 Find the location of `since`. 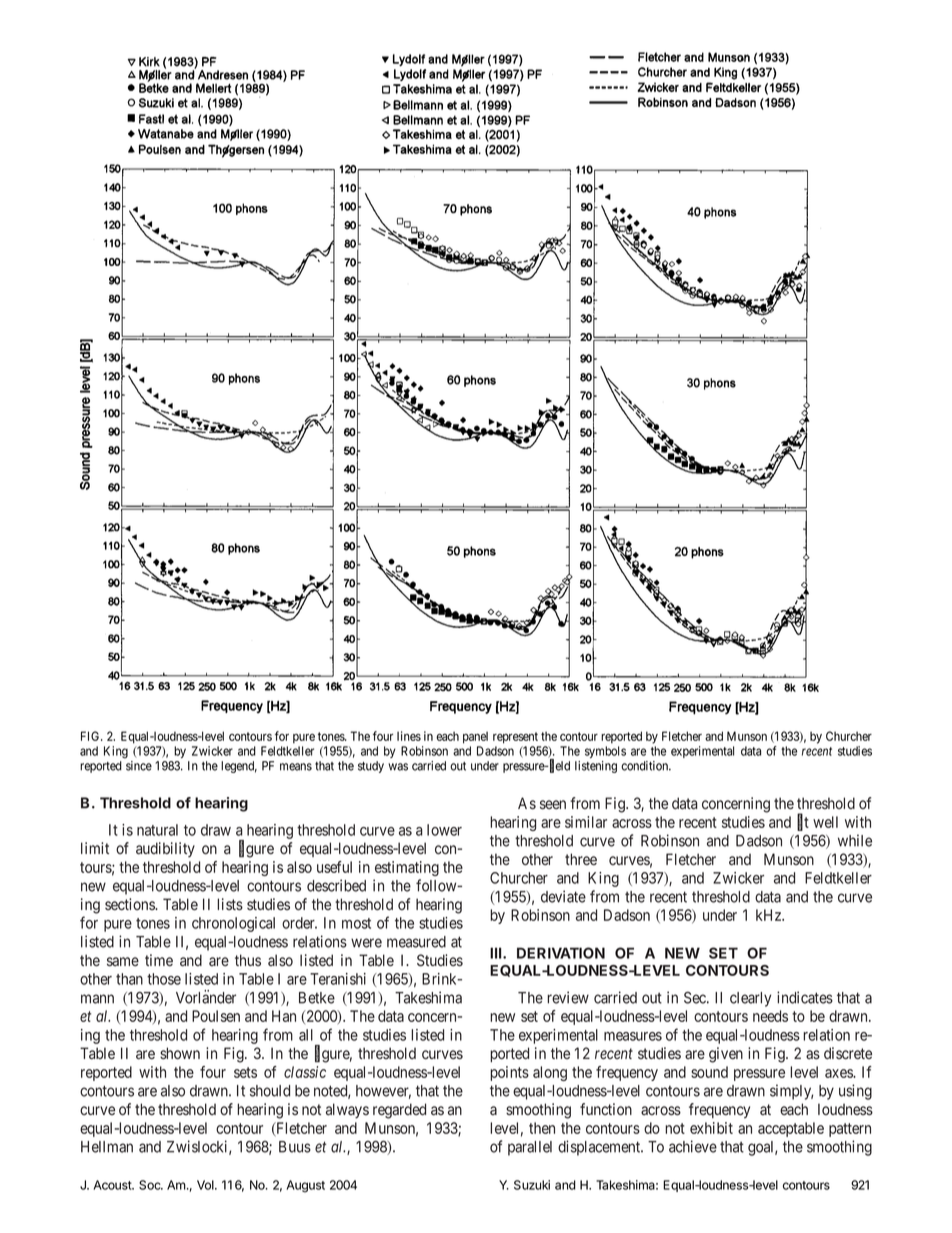

since is located at coordinates (139, 766).
